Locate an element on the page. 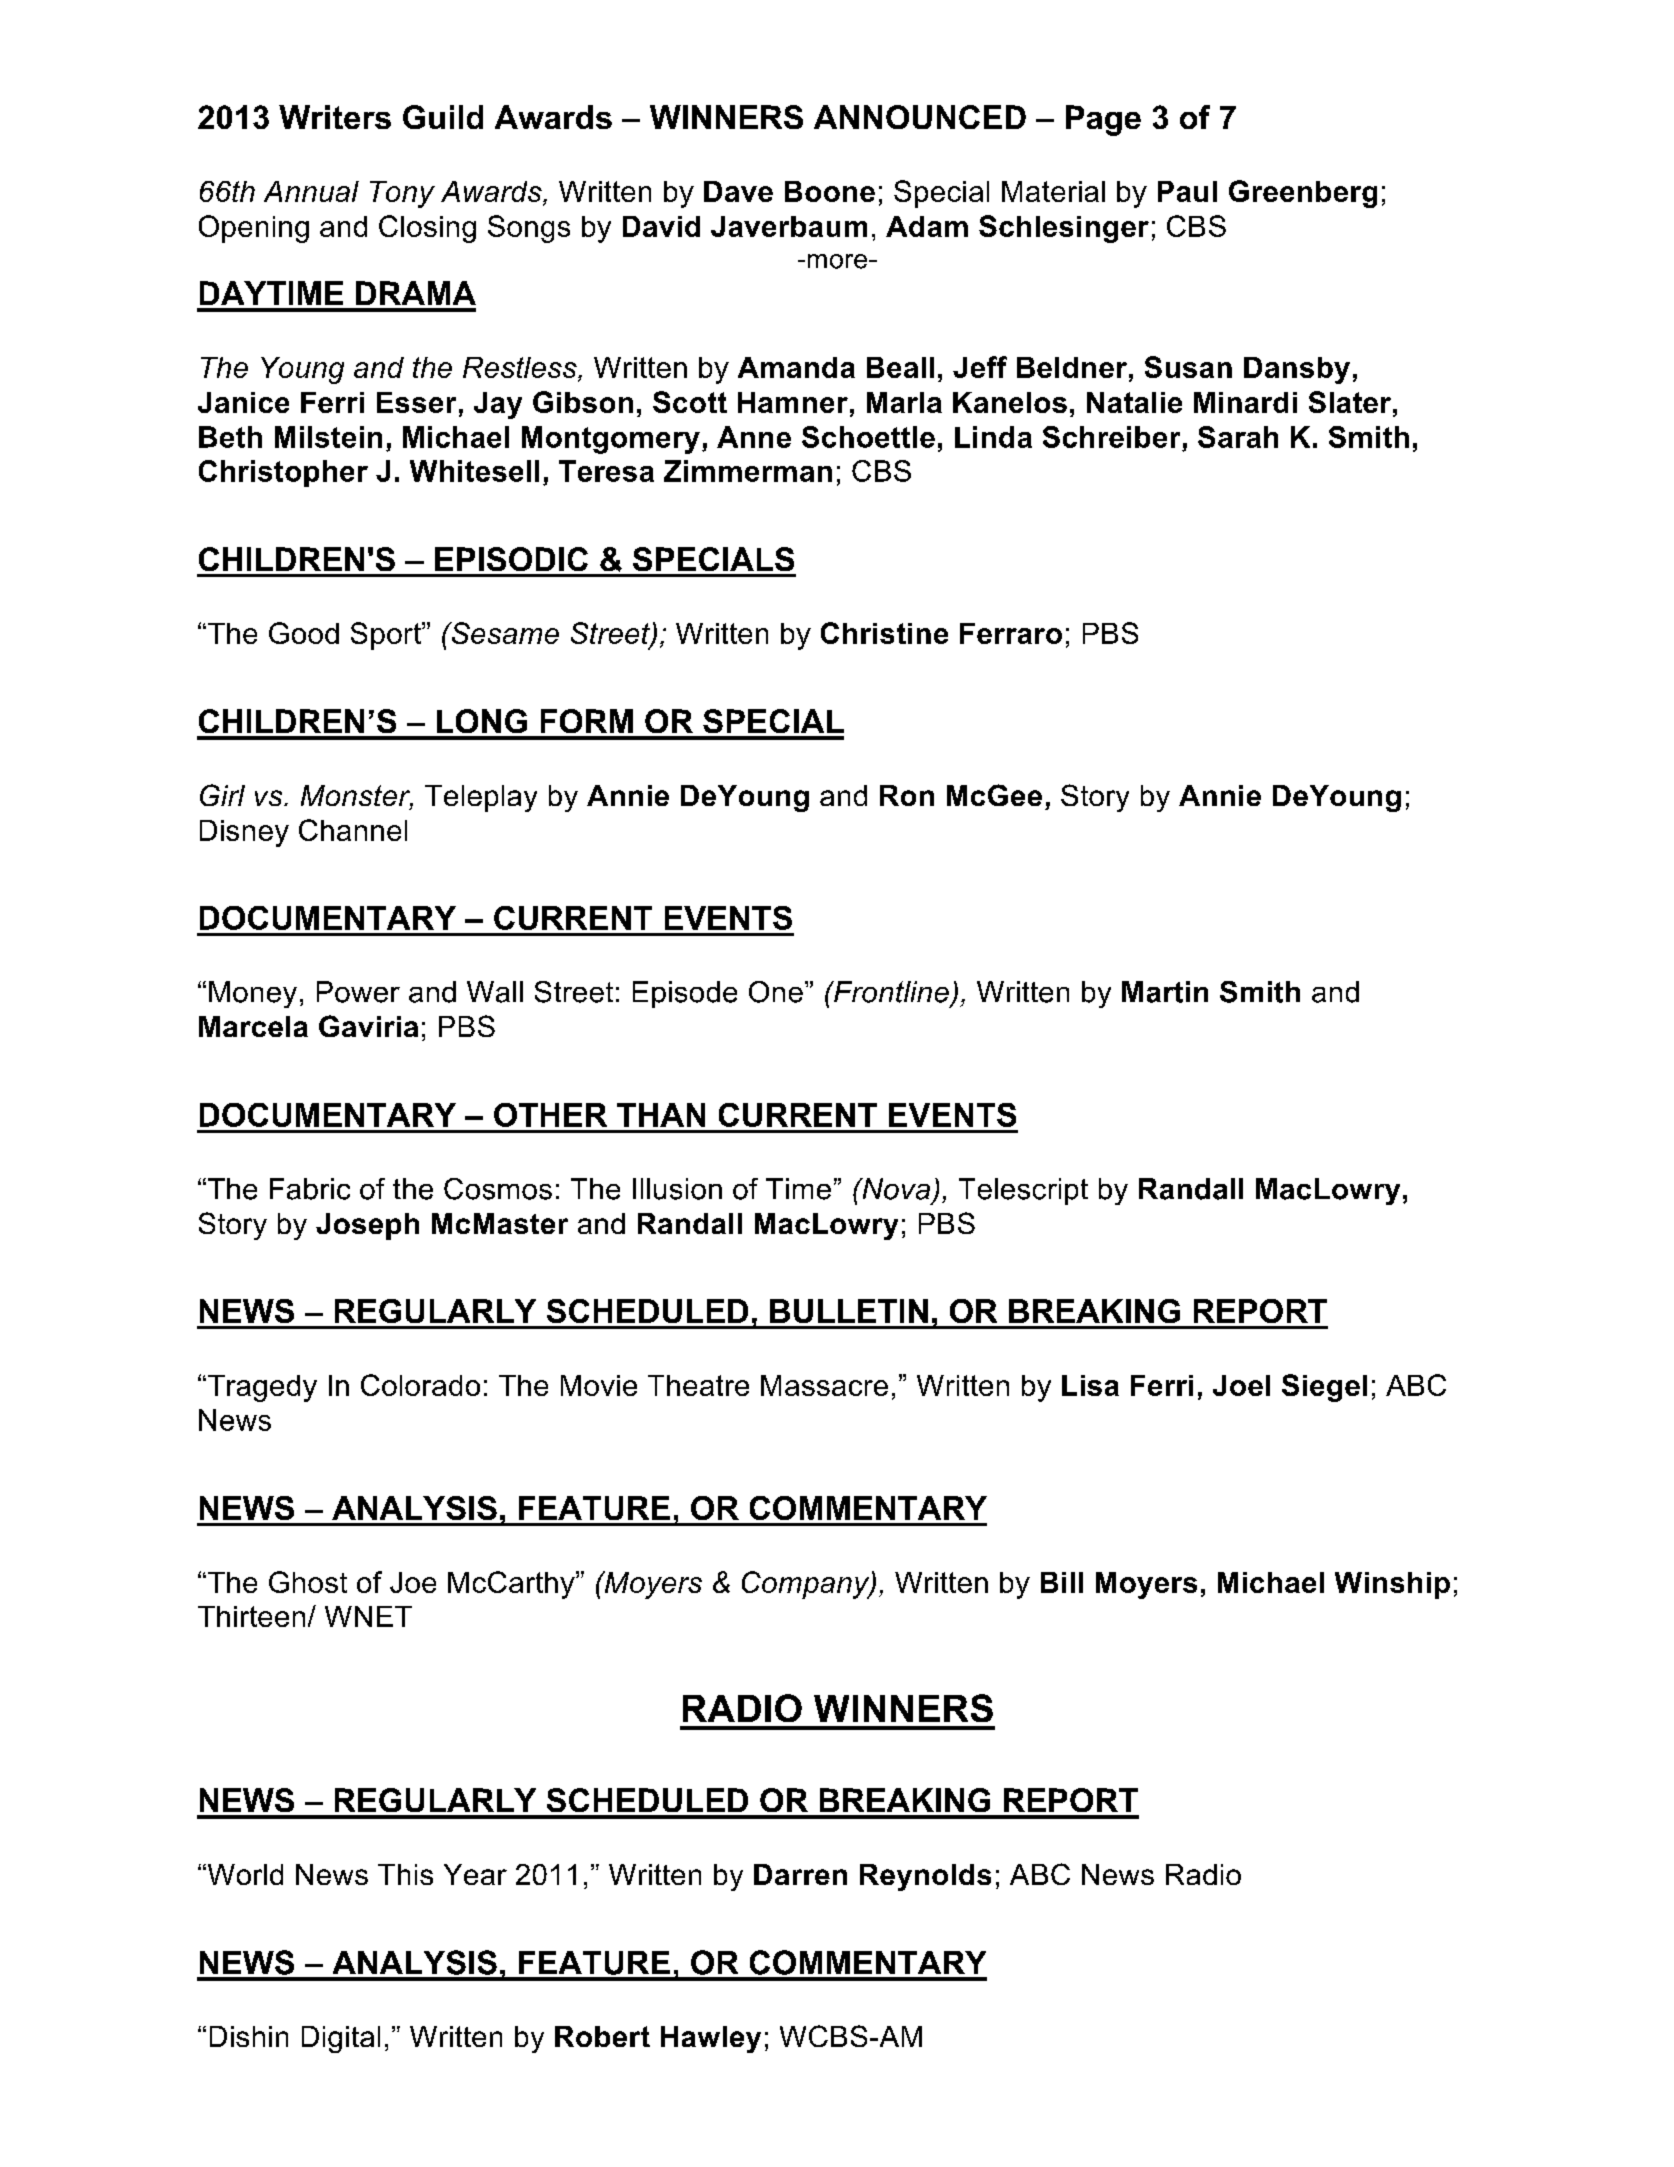  Martin is located at coordinates (1165, 992).
